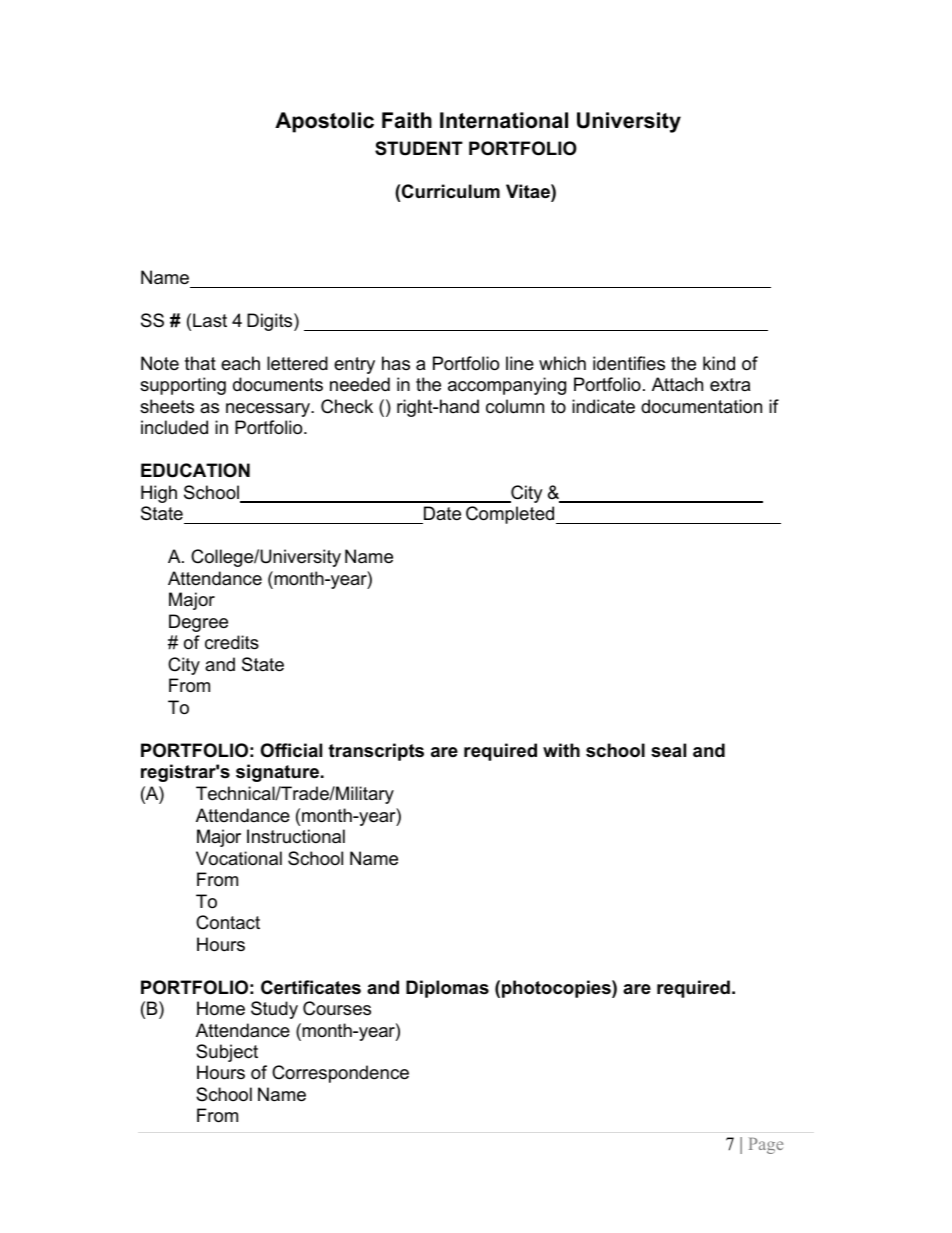 The width and height of the screenshot is (952, 1233). Describe the element at coordinates (324, 122) in the screenshot. I see `Apostolic` at that location.
